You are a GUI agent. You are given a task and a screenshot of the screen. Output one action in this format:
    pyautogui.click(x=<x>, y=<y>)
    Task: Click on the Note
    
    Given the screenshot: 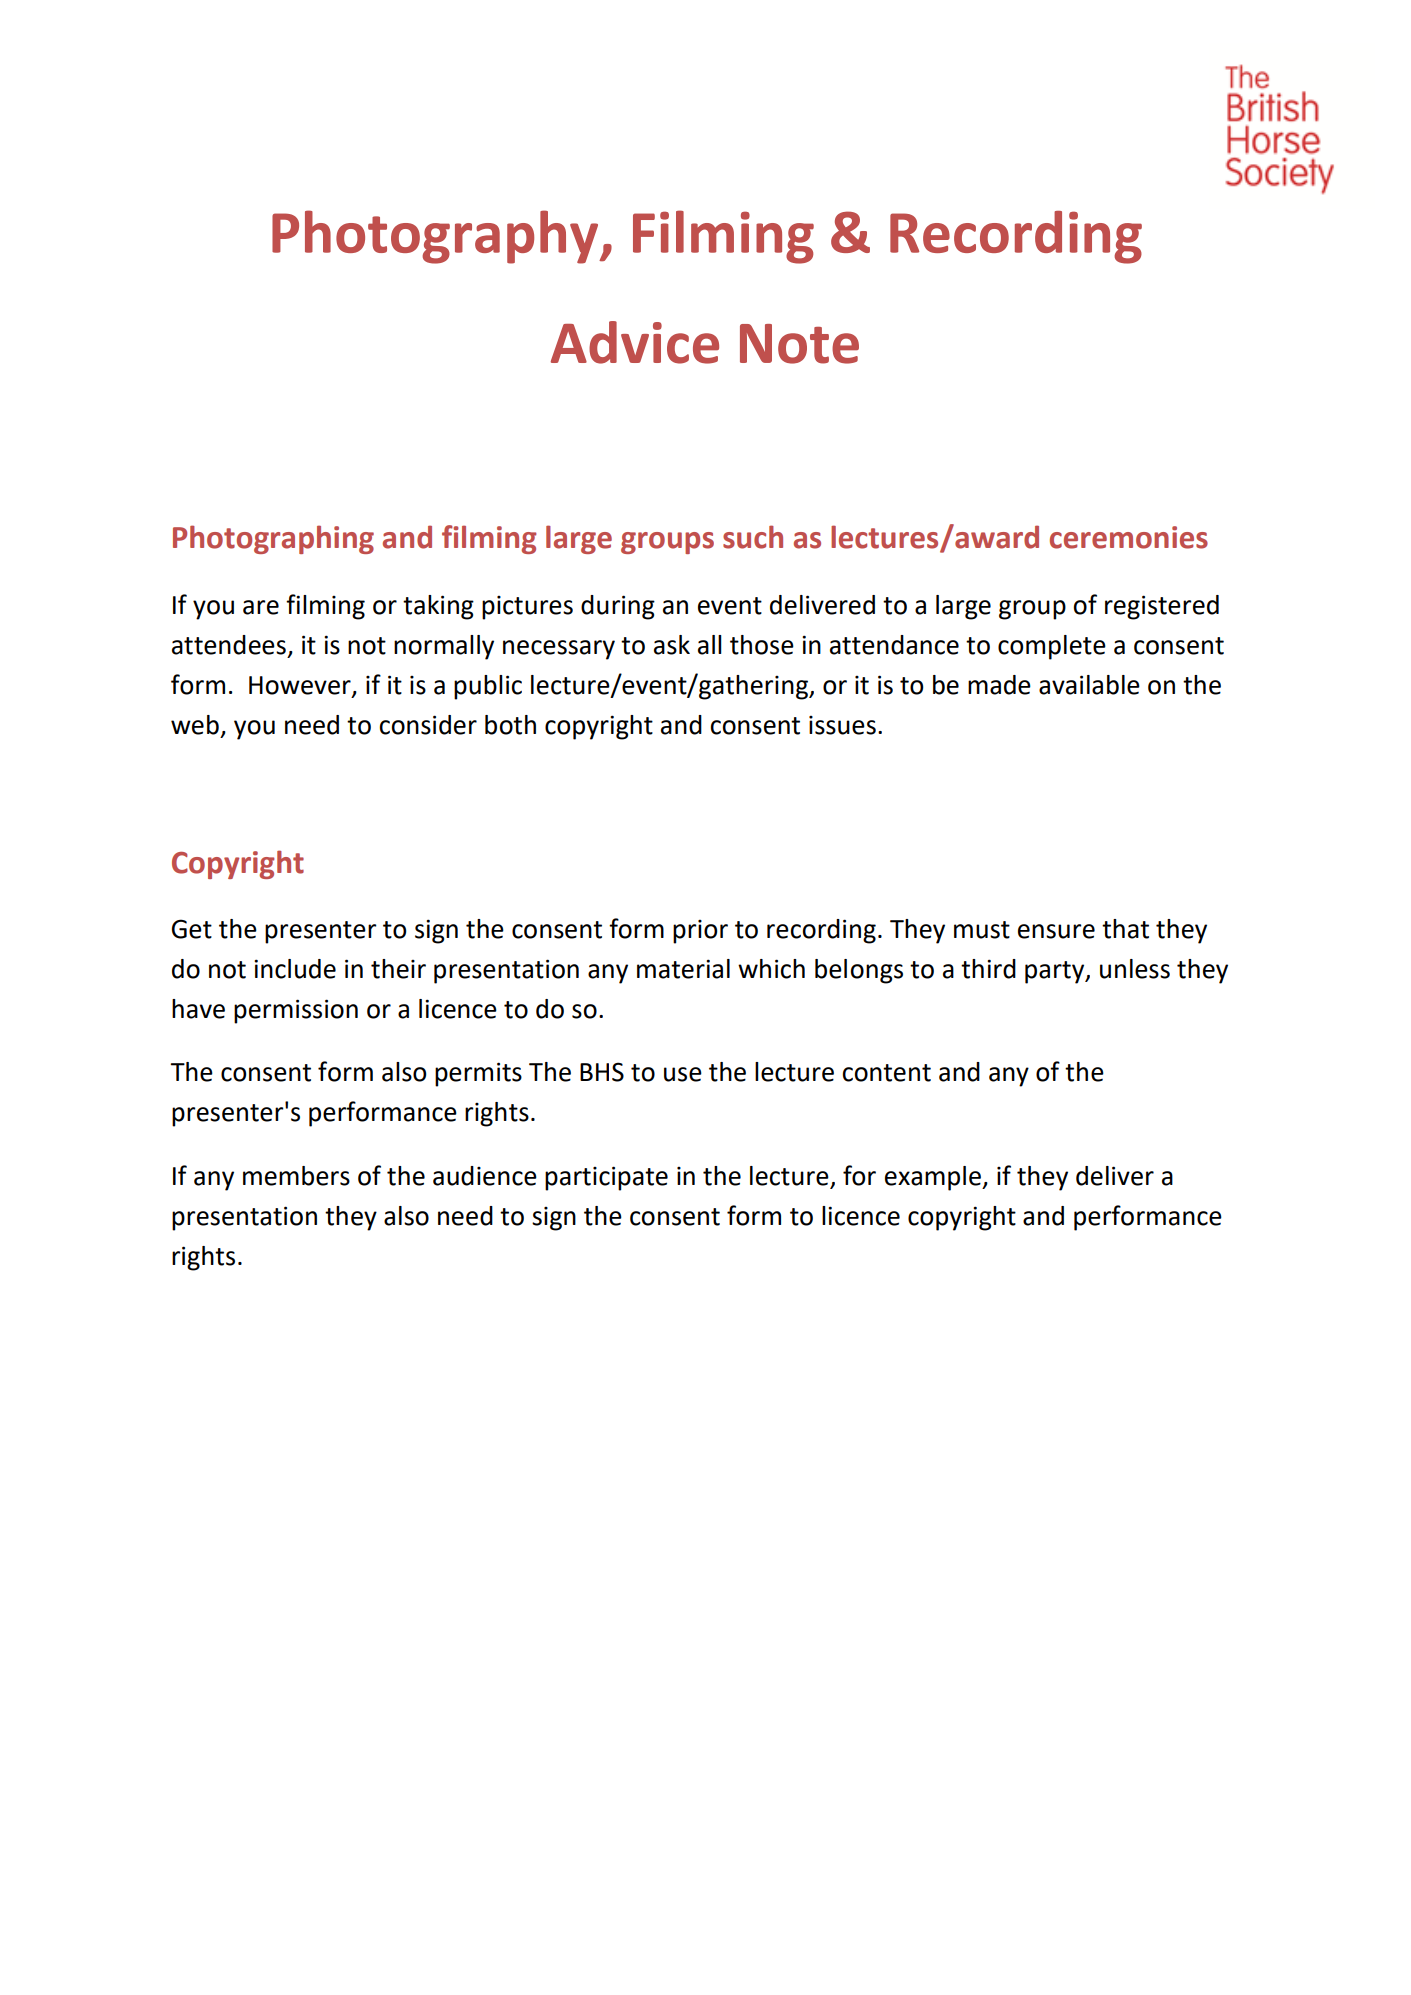 What is the action you would take?
    pyautogui.click(x=799, y=344)
